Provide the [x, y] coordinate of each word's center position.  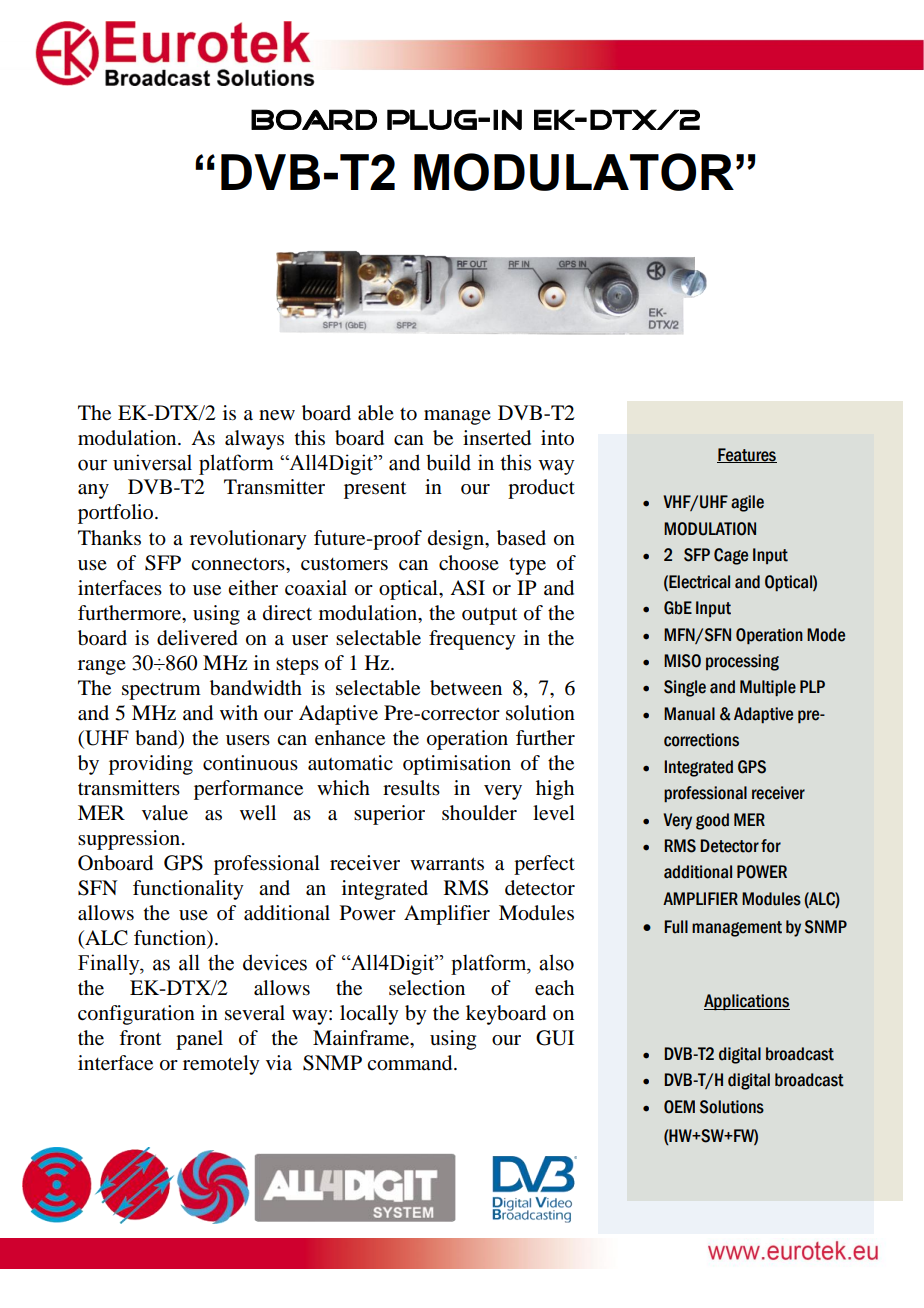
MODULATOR [574, 172]
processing [742, 662]
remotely [221, 1065]
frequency [472, 640]
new [277, 415]
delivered [197, 638]
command [411, 1063]
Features [747, 455]
